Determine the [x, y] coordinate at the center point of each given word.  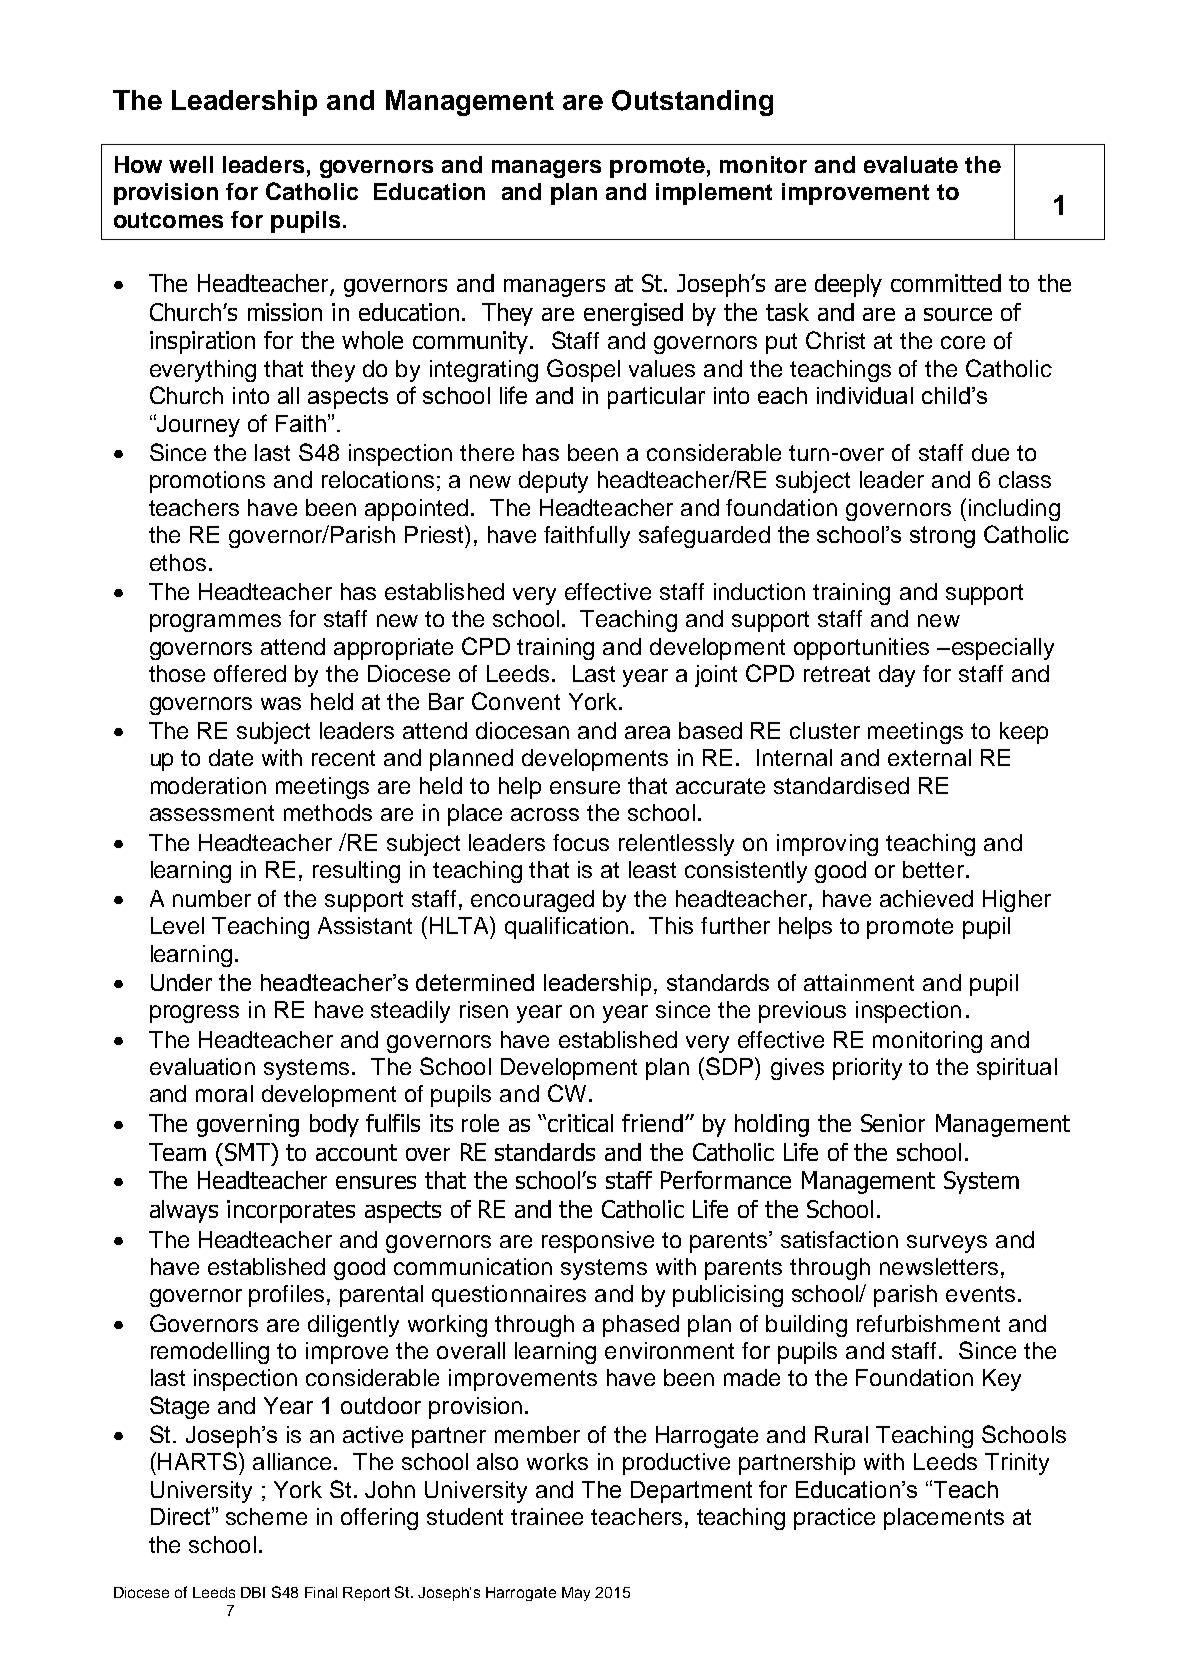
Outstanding [692, 103]
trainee [547, 1516]
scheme [266, 1516]
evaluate [911, 164]
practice [834, 1519]
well [191, 164]
